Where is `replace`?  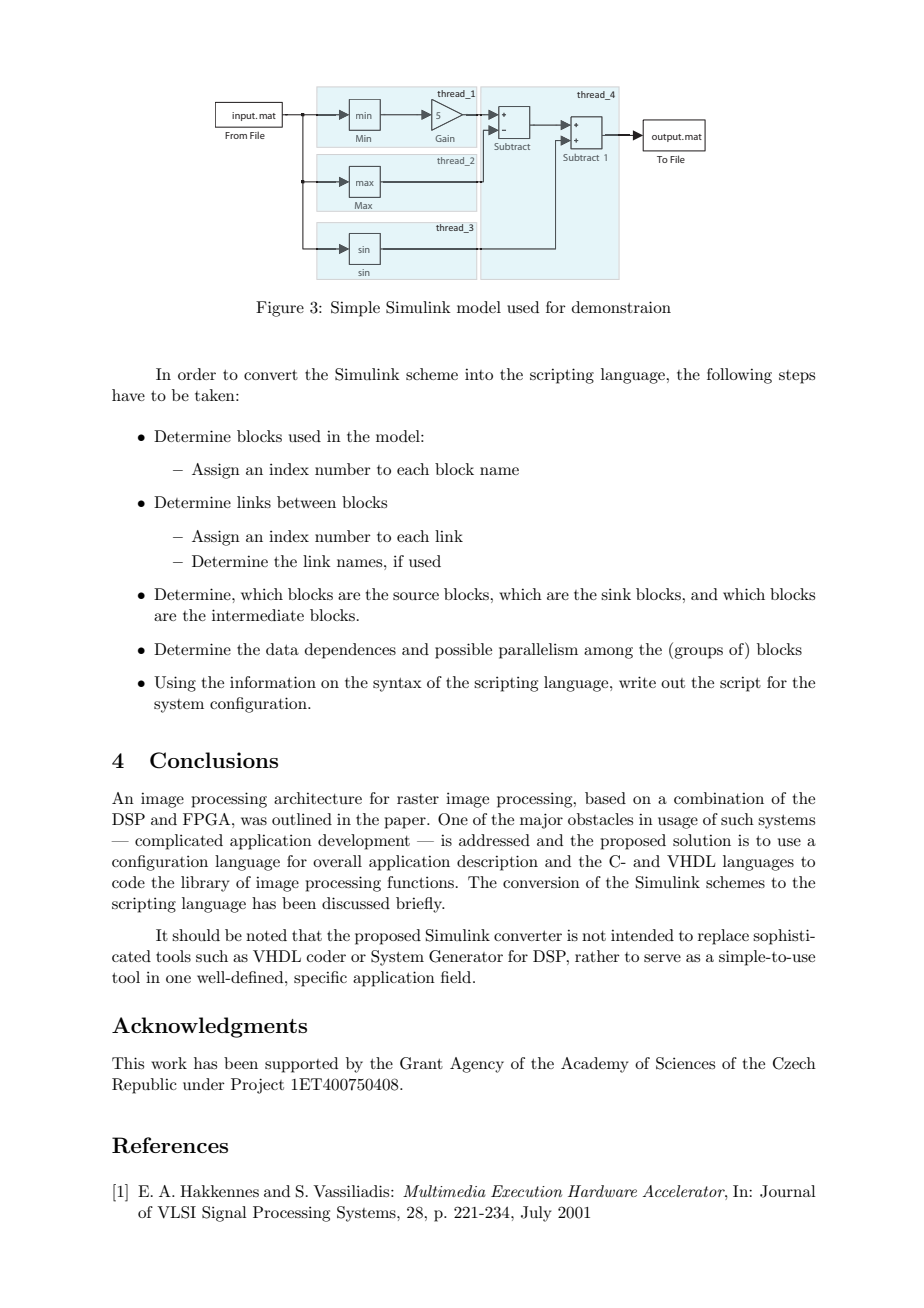 replace is located at coordinates (723, 937).
